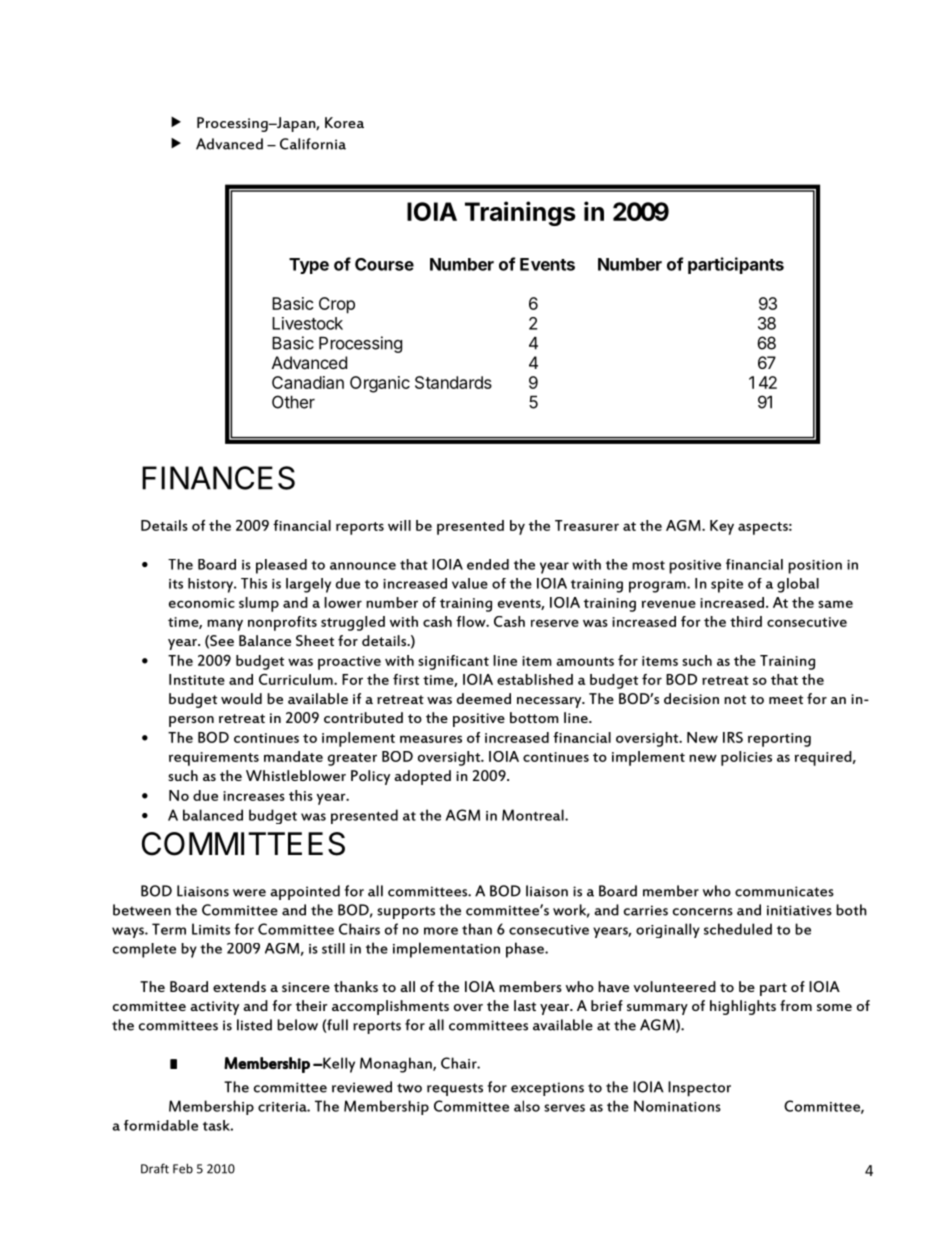  I want to click on Standards, so click(453, 382).
